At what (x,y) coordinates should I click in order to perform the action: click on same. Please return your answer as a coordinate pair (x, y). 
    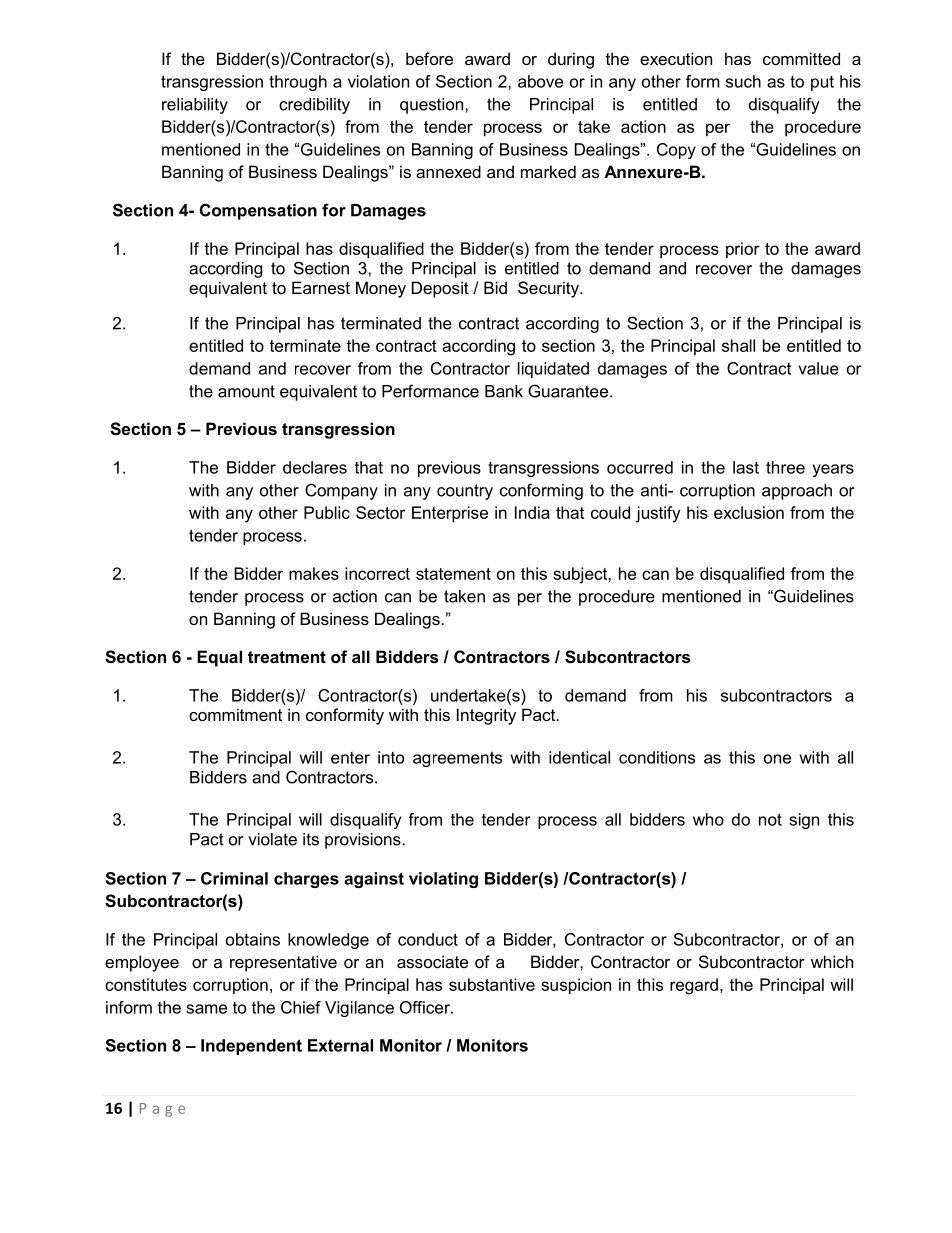
    Looking at the image, I should click on (206, 1009).
